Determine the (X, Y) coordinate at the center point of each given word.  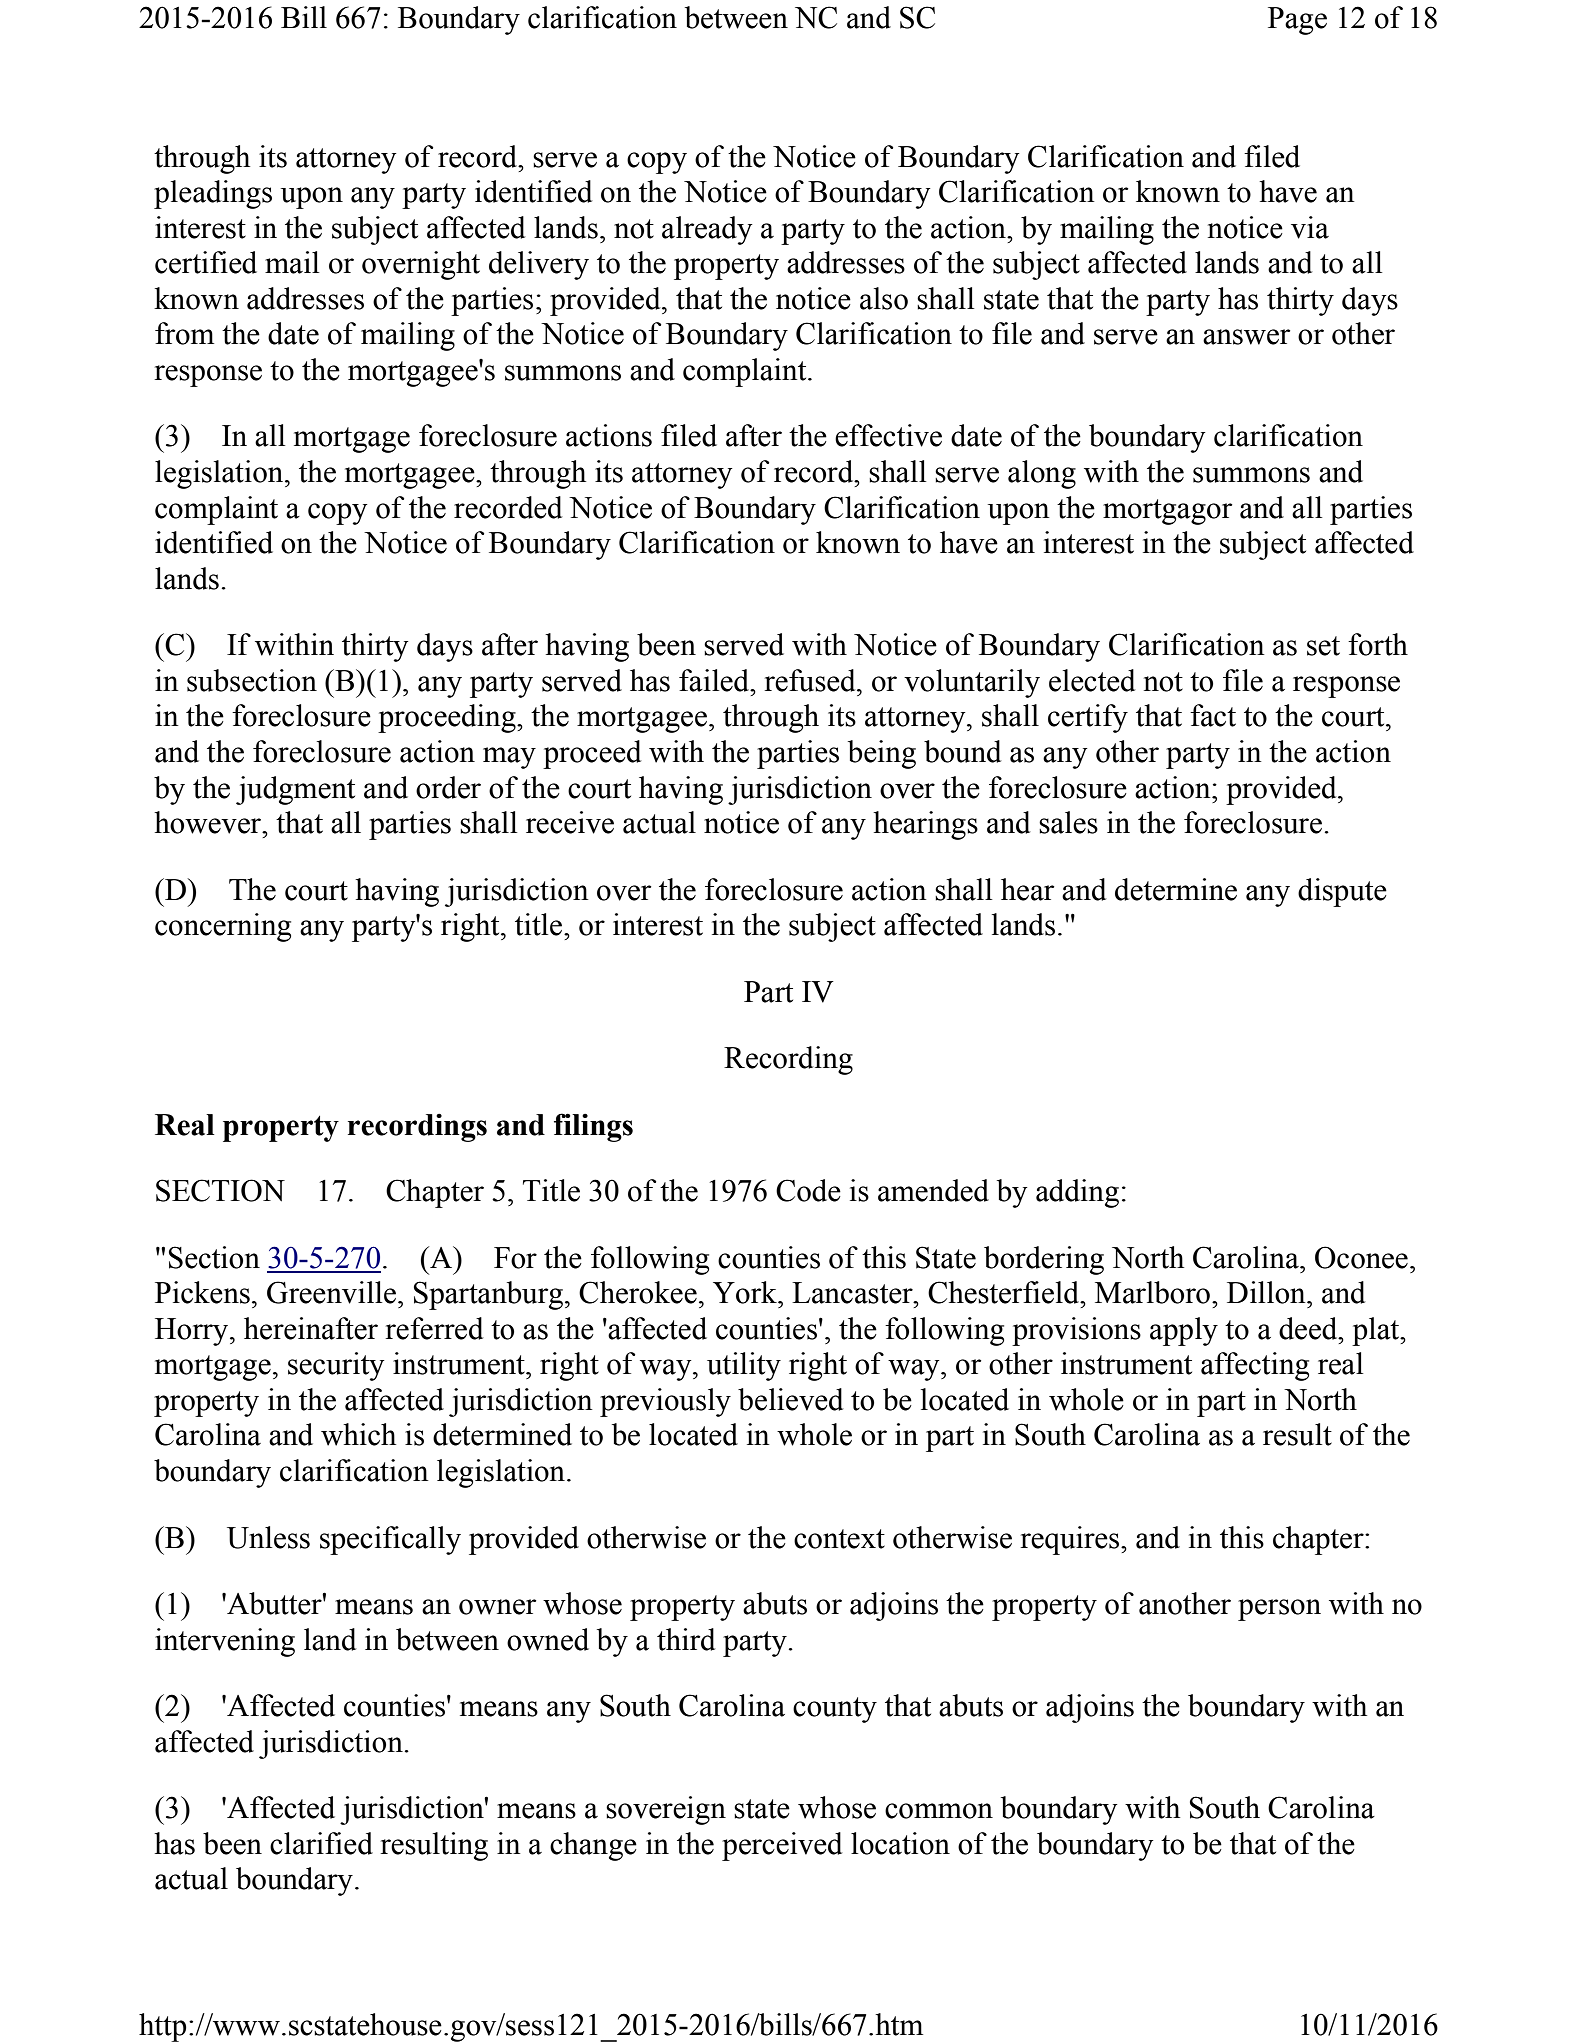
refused (811, 680)
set (1323, 646)
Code (808, 1190)
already (707, 230)
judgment (295, 790)
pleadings (213, 194)
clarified (321, 1843)
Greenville (331, 1292)
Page (1297, 21)
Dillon (1267, 1292)
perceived (782, 1846)
